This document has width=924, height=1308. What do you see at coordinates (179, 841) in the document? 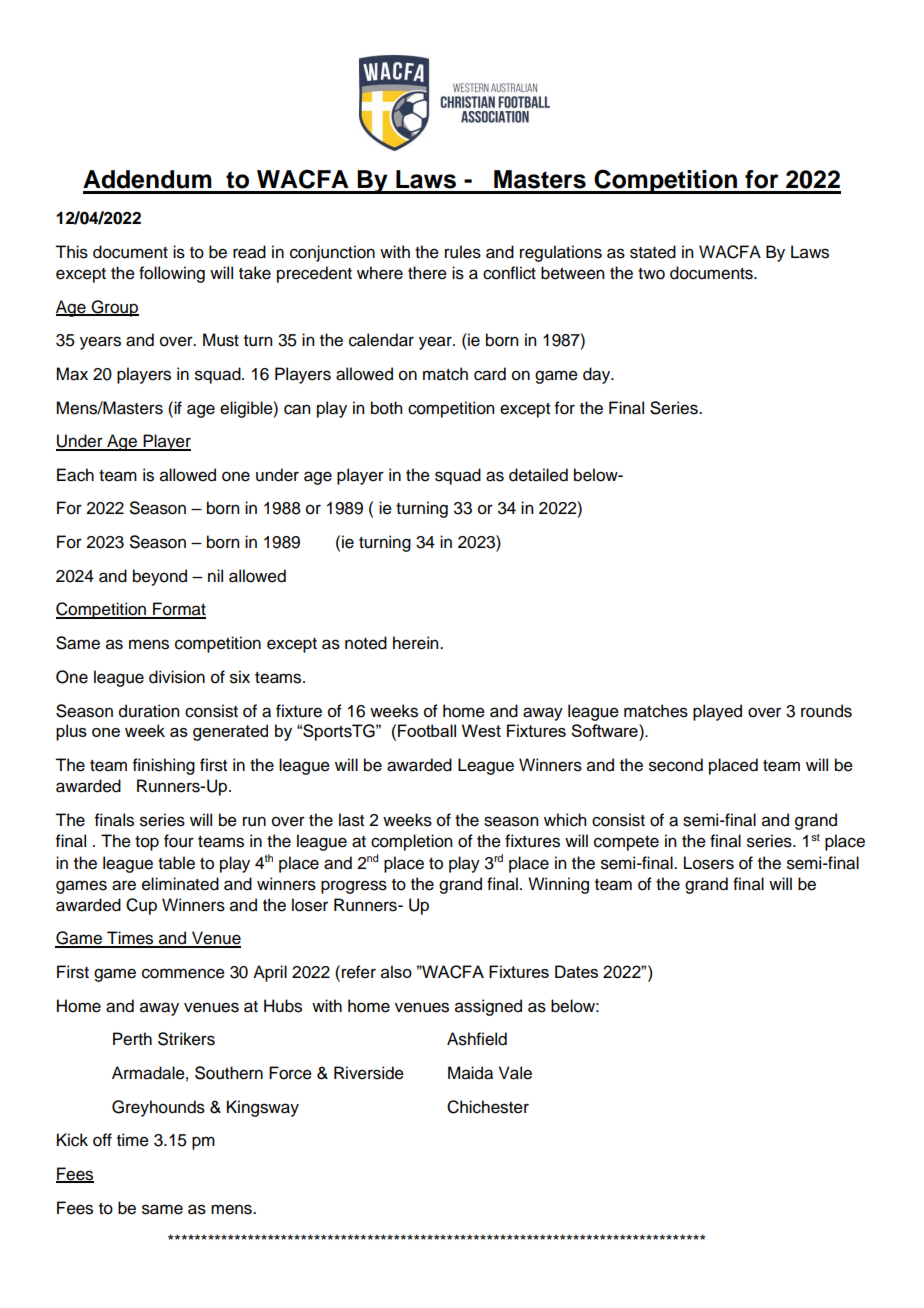
I see `four` at bounding box center [179, 841].
